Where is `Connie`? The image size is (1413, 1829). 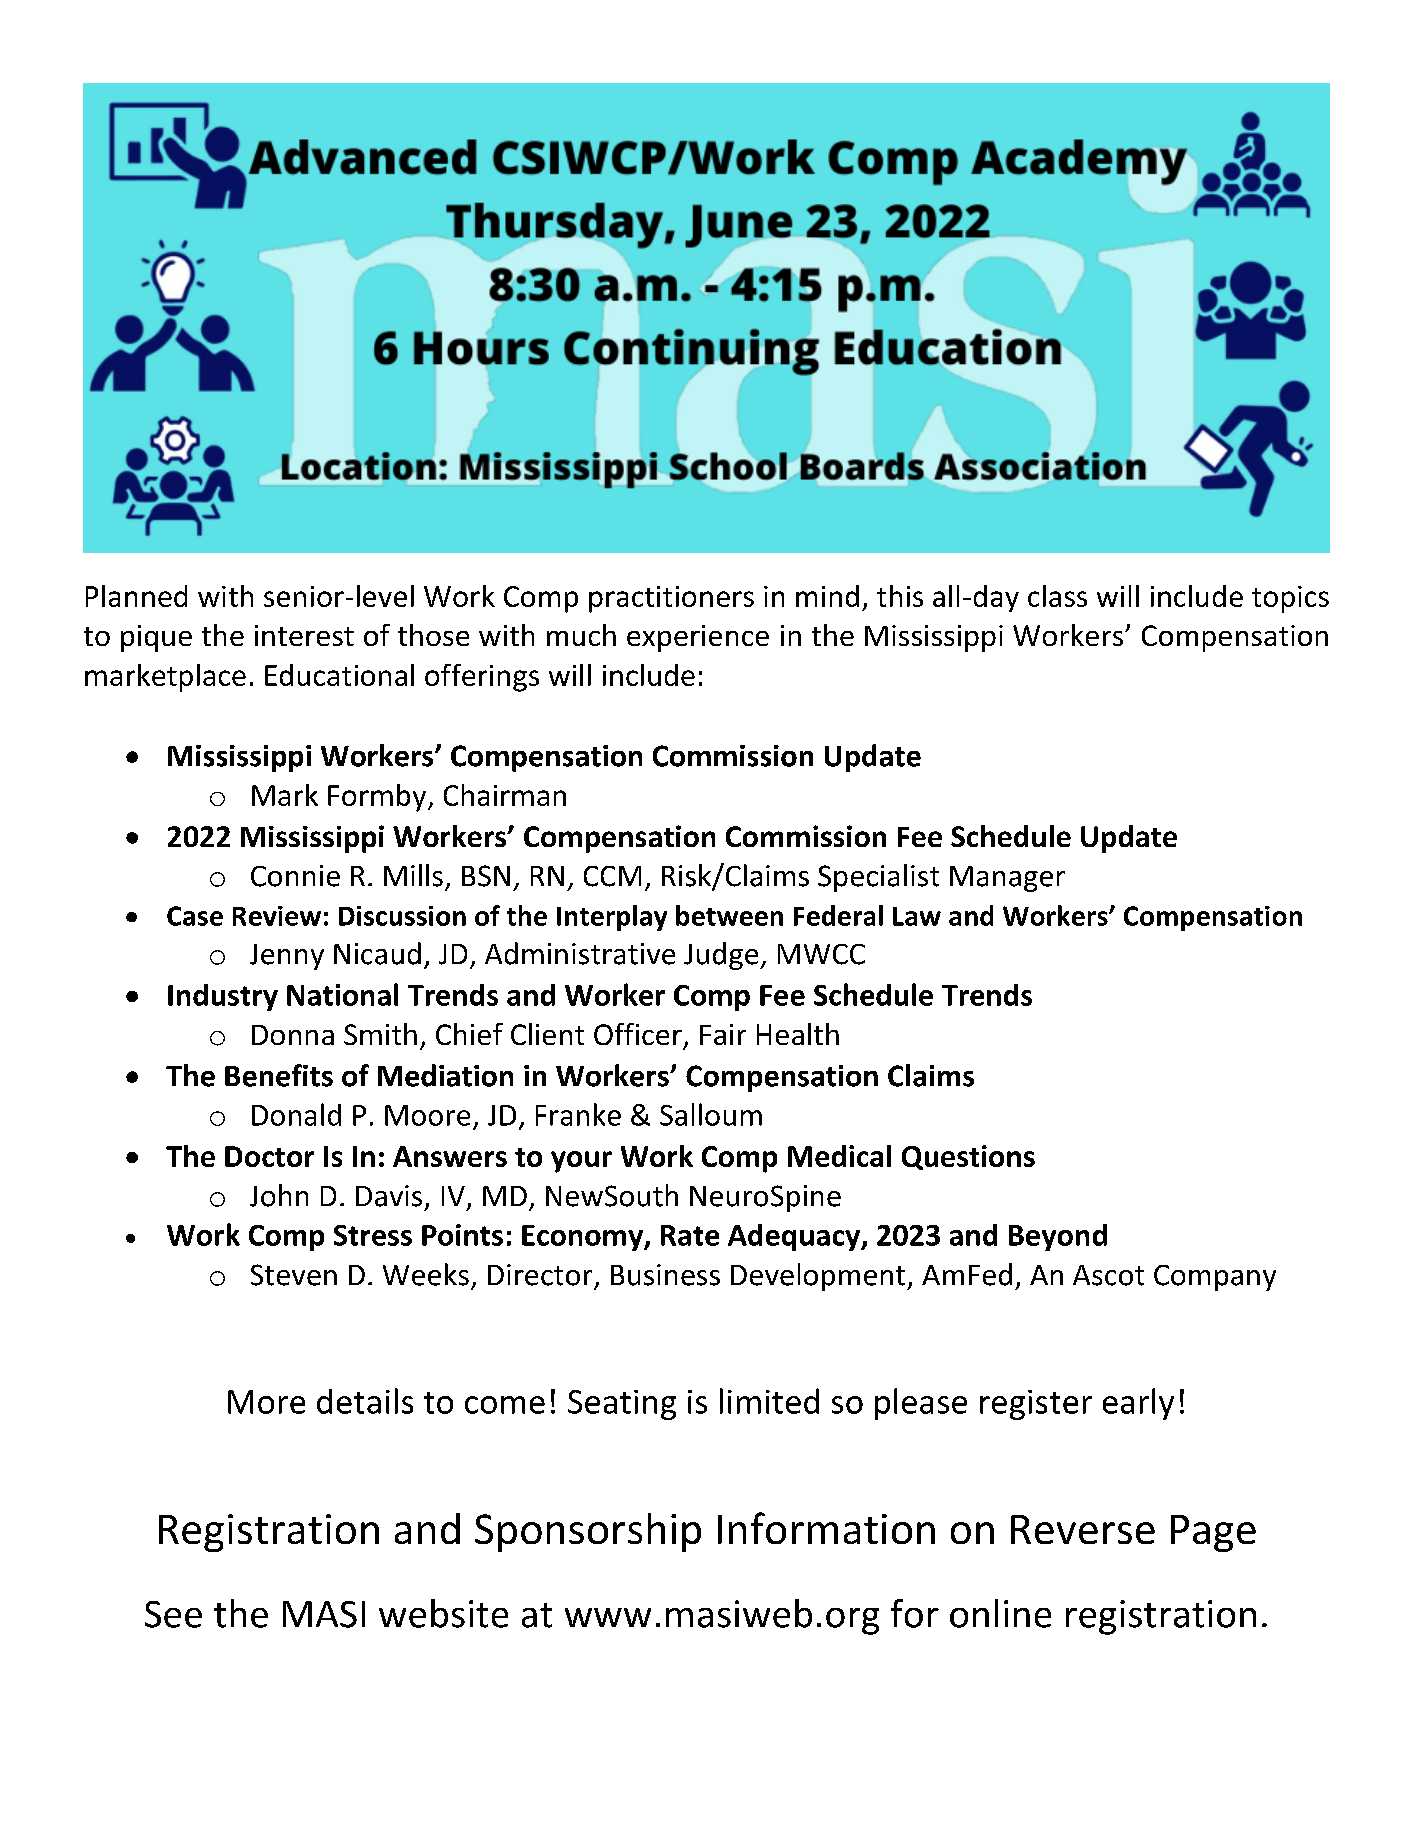 Connie is located at coordinates (295, 876).
